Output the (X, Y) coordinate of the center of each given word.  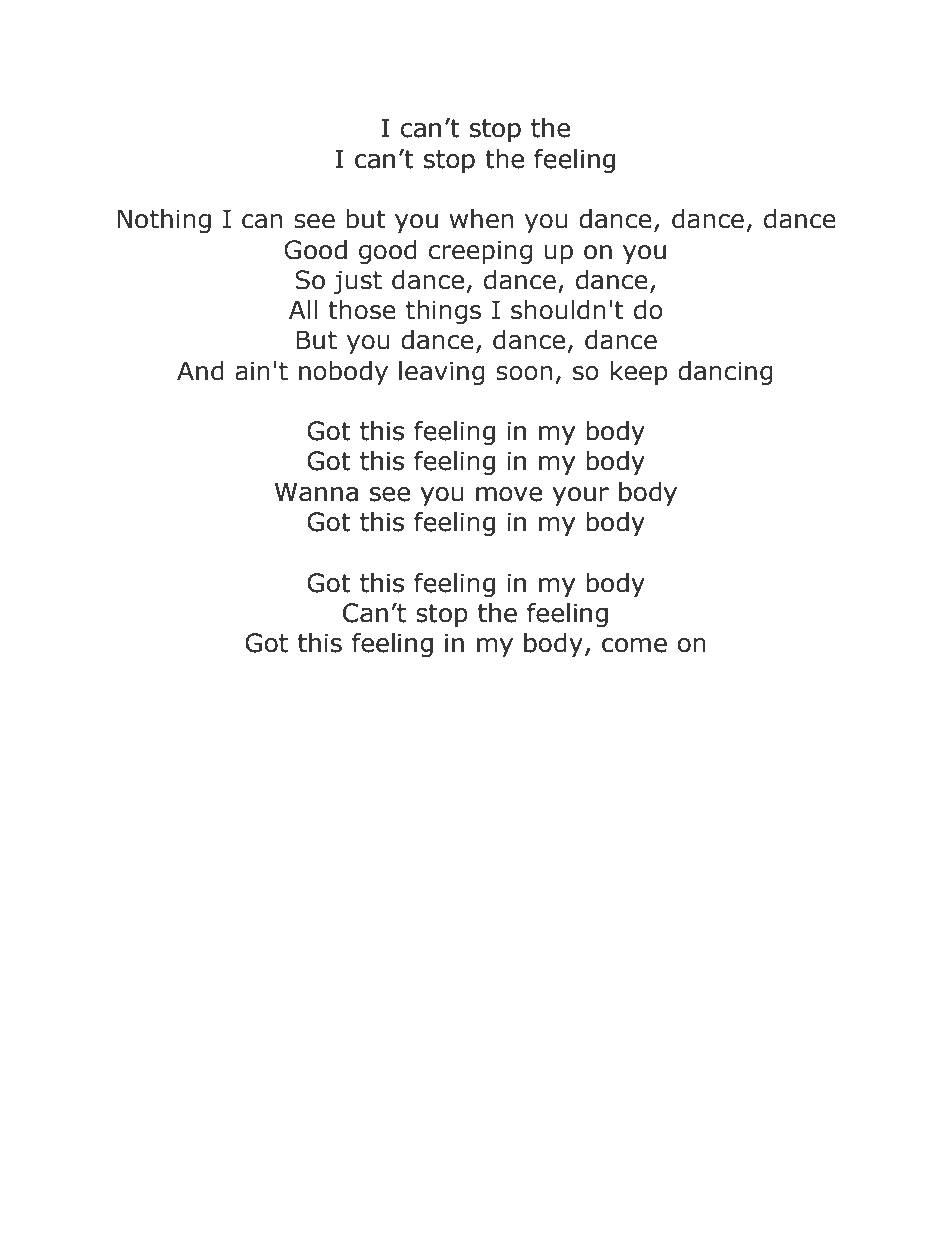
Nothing (164, 221)
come (634, 645)
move (509, 494)
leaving (442, 373)
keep (639, 373)
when (481, 219)
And (200, 371)
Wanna (316, 492)
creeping (480, 252)
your (581, 496)
